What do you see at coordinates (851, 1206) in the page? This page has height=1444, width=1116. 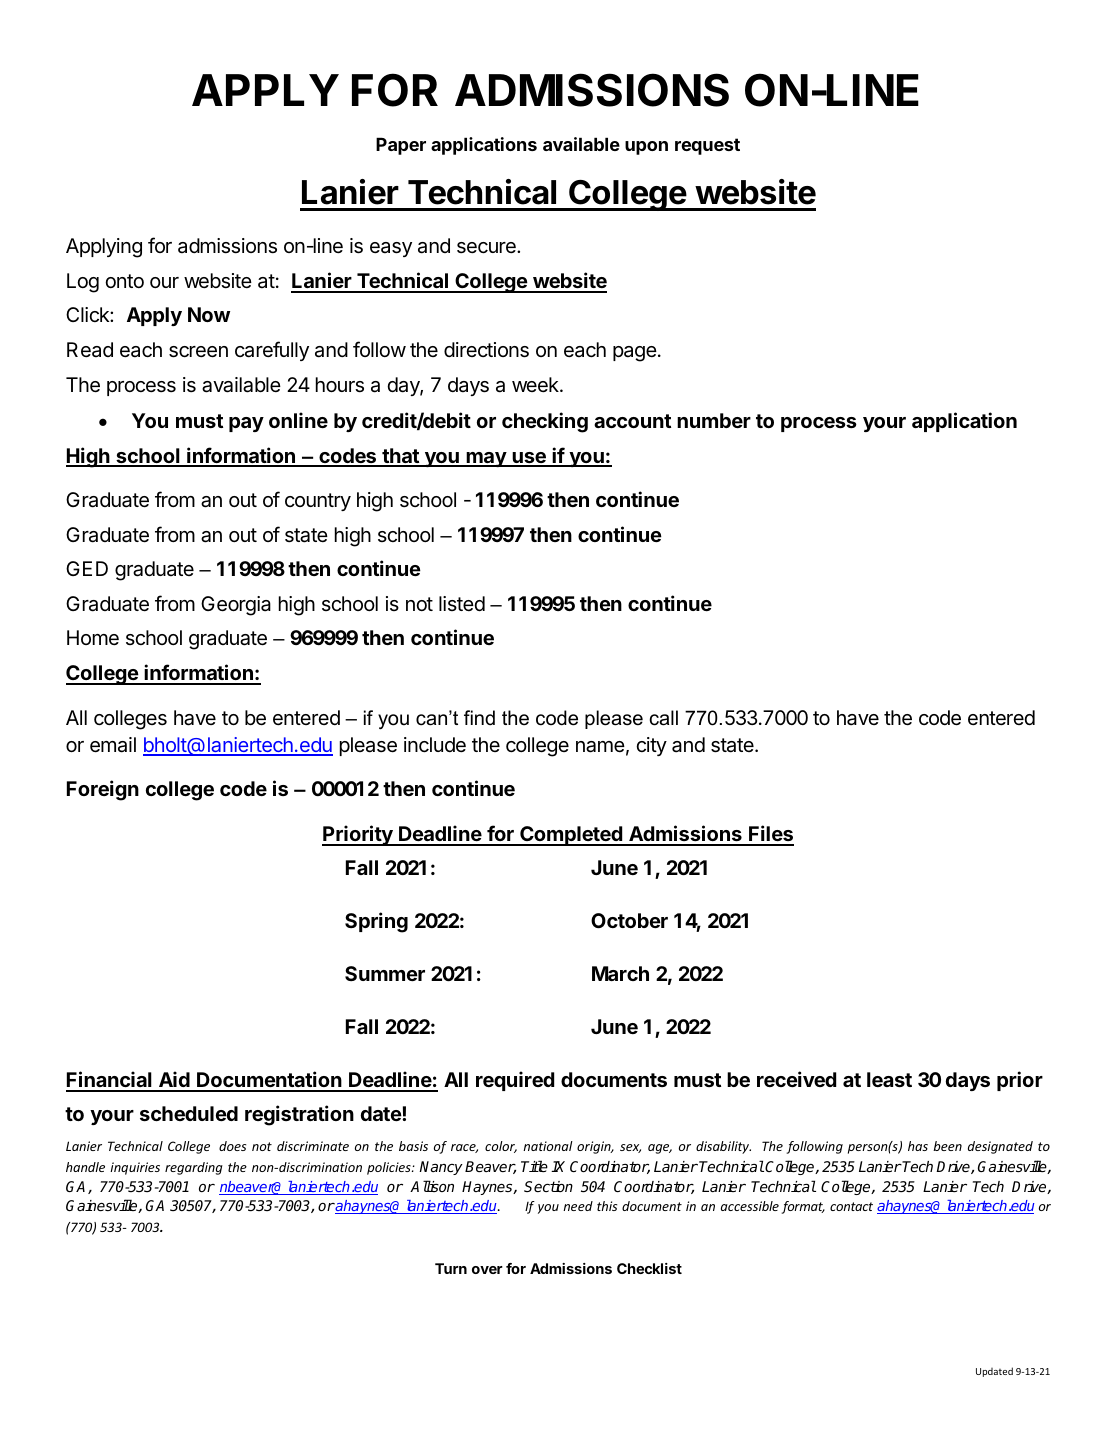 I see `contact` at bounding box center [851, 1206].
